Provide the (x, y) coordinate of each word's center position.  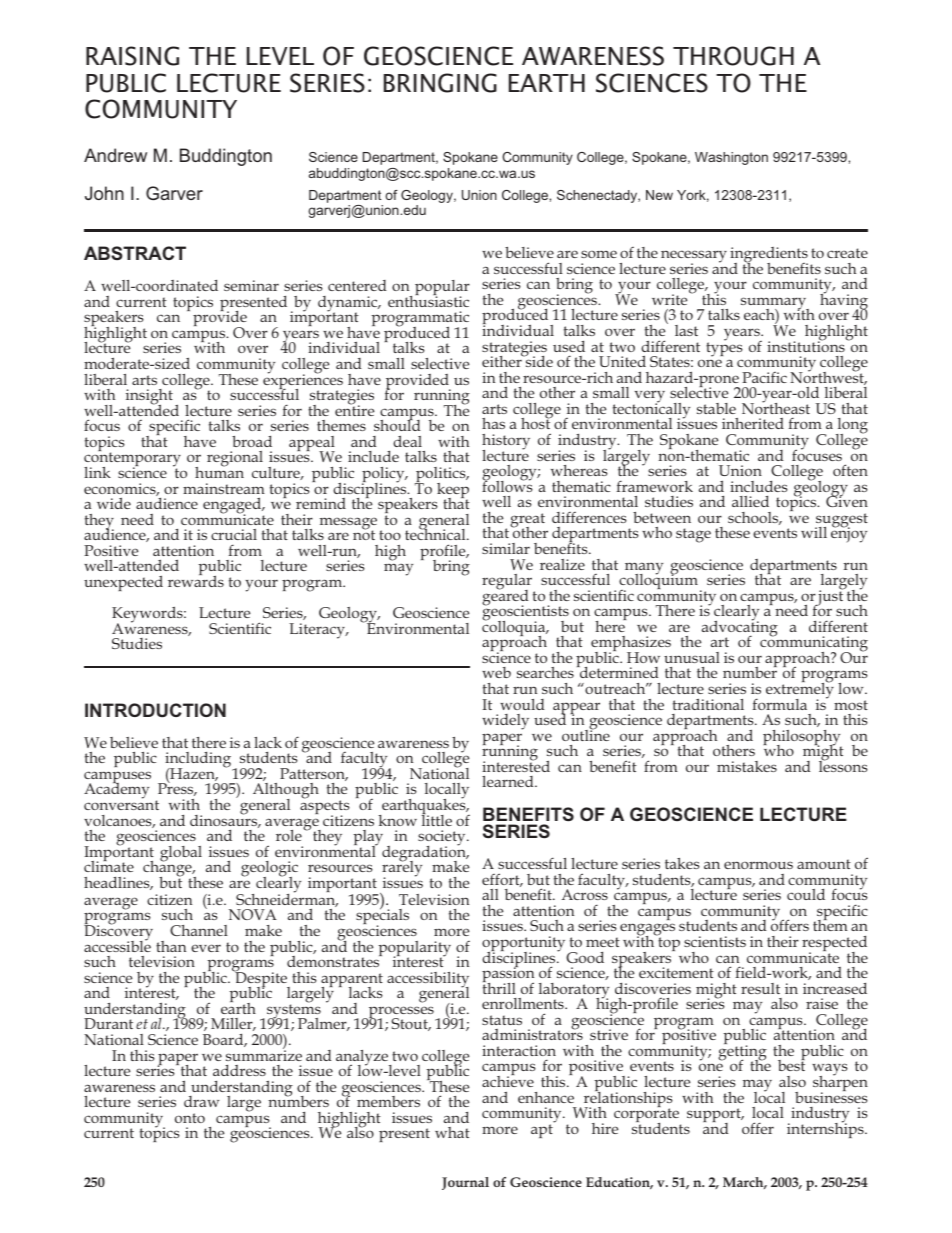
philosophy (802, 739)
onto (190, 1118)
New (659, 195)
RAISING (132, 56)
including (199, 761)
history (506, 443)
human (219, 471)
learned (509, 781)
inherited (753, 423)
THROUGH (733, 56)
